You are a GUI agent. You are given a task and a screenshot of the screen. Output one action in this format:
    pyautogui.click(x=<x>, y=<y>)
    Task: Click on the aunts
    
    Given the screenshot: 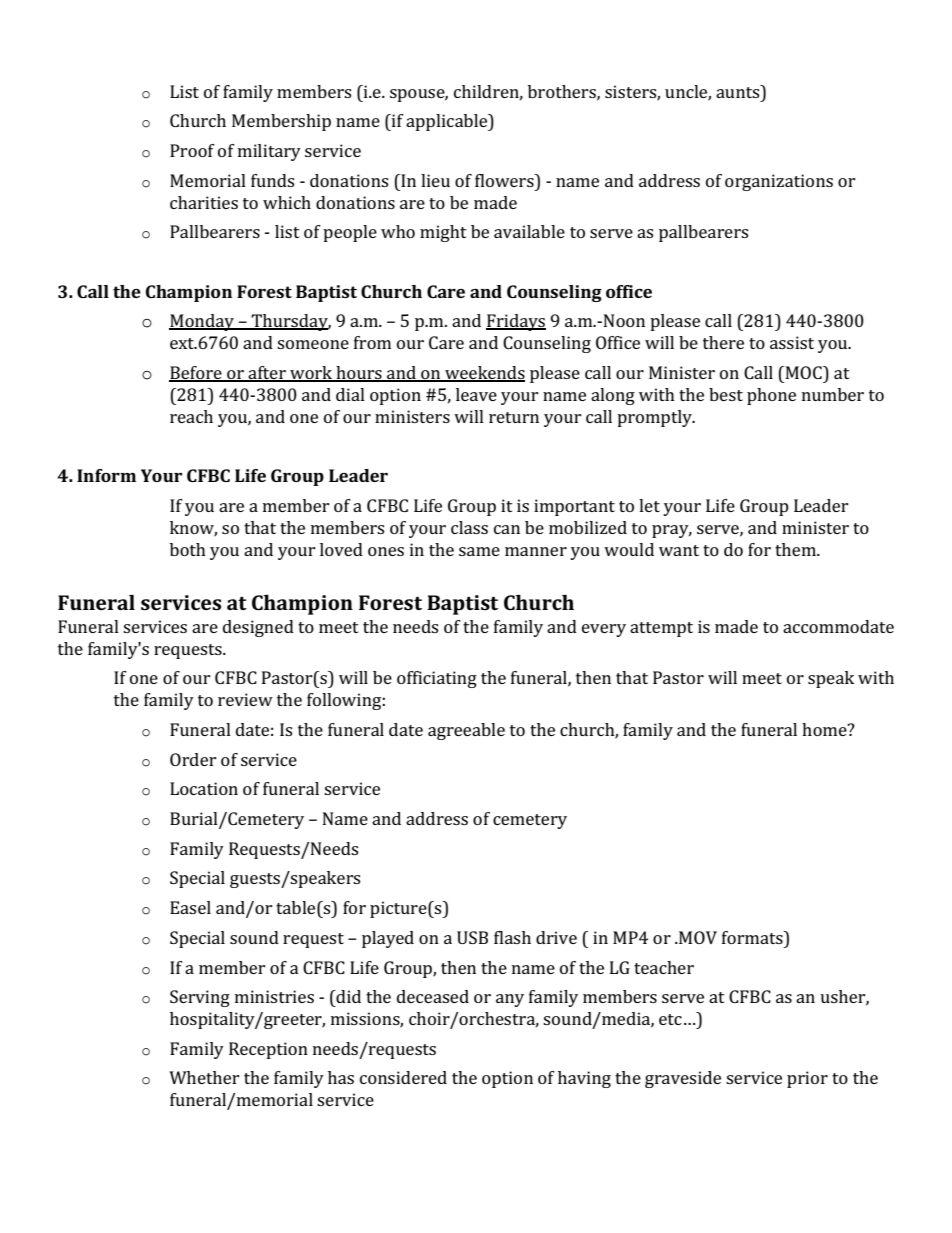 What is the action you would take?
    pyautogui.click(x=739, y=91)
